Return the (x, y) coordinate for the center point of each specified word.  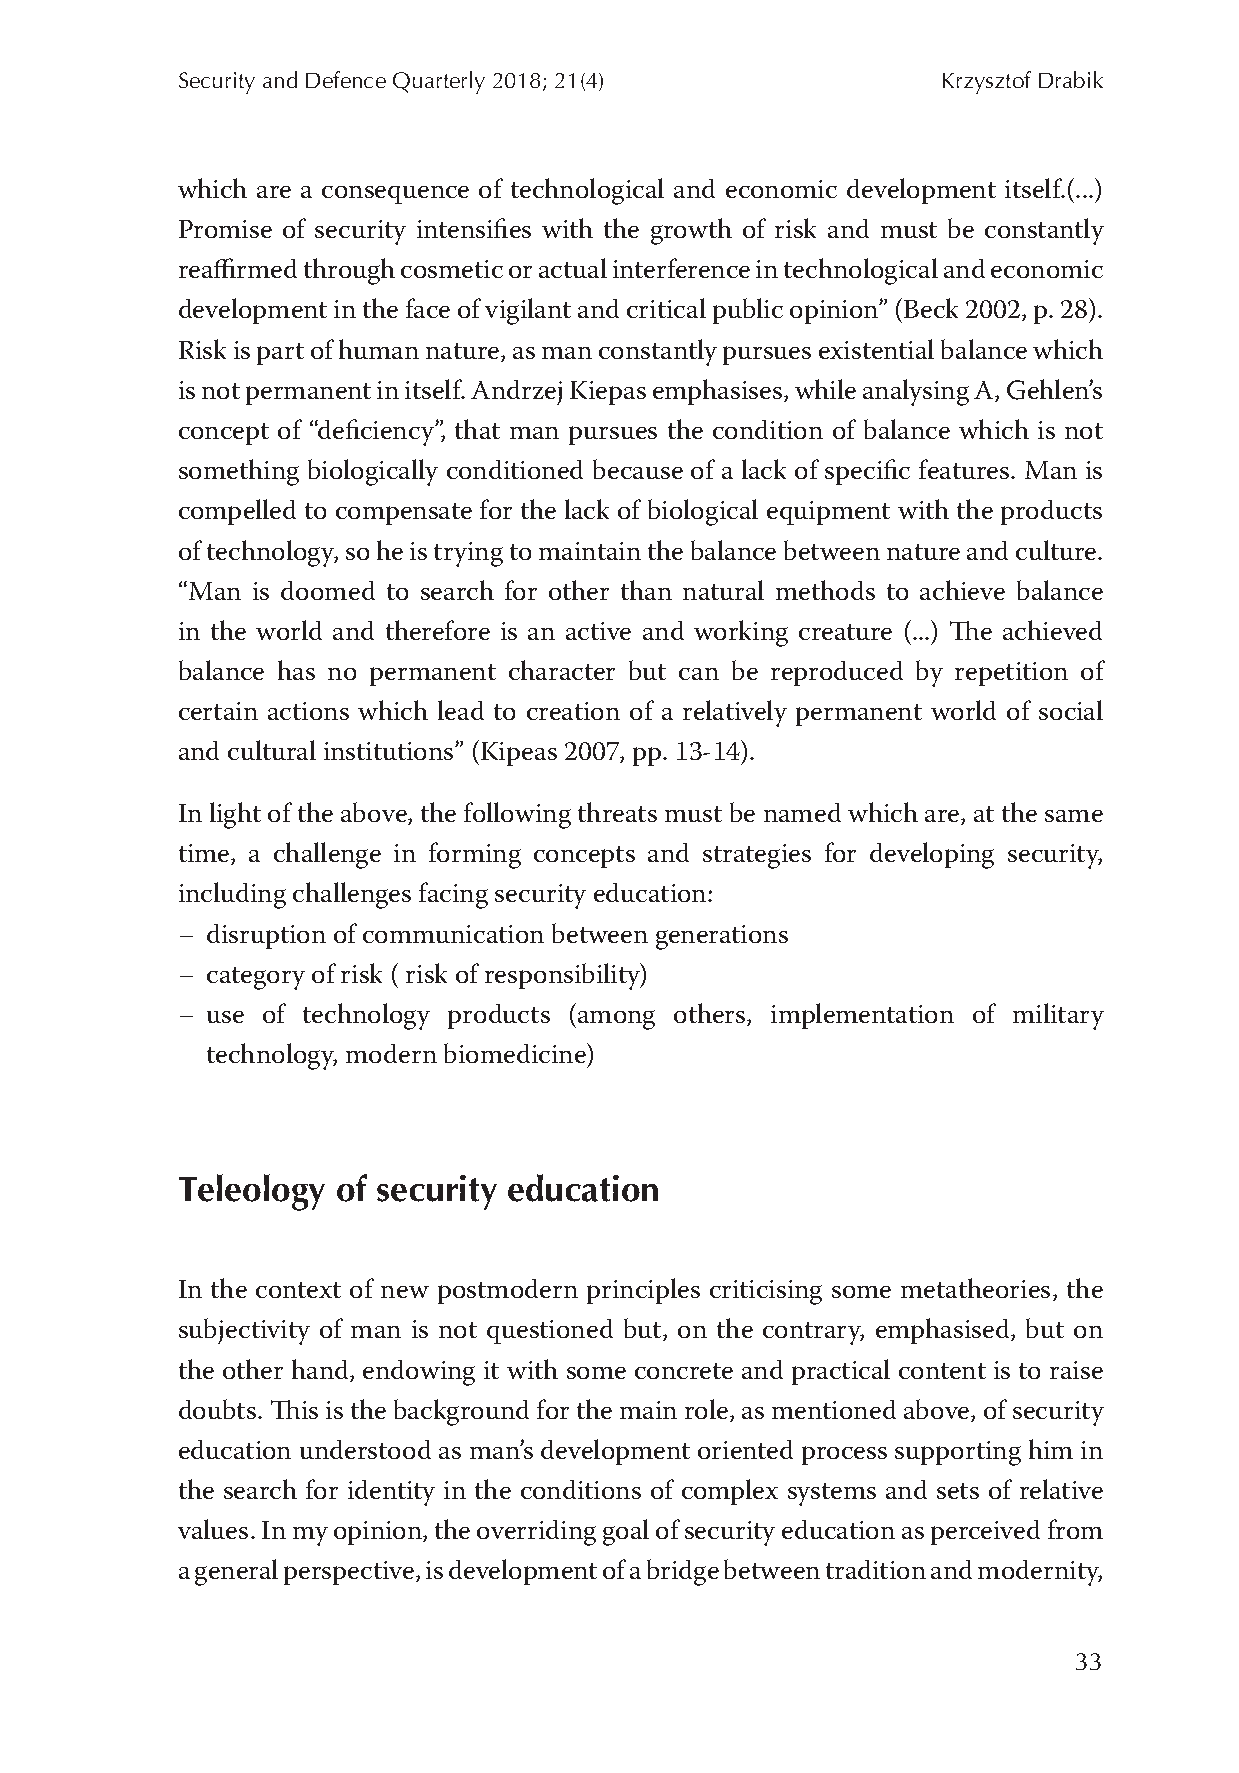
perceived (985, 1532)
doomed (328, 590)
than (646, 590)
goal (626, 1532)
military (1058, 1016)
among (616, 1020)
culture (1057, 550)
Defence (346, 79)
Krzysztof (987, 82)
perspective (350, 1573)
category (256, 978)
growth (691, 231)
